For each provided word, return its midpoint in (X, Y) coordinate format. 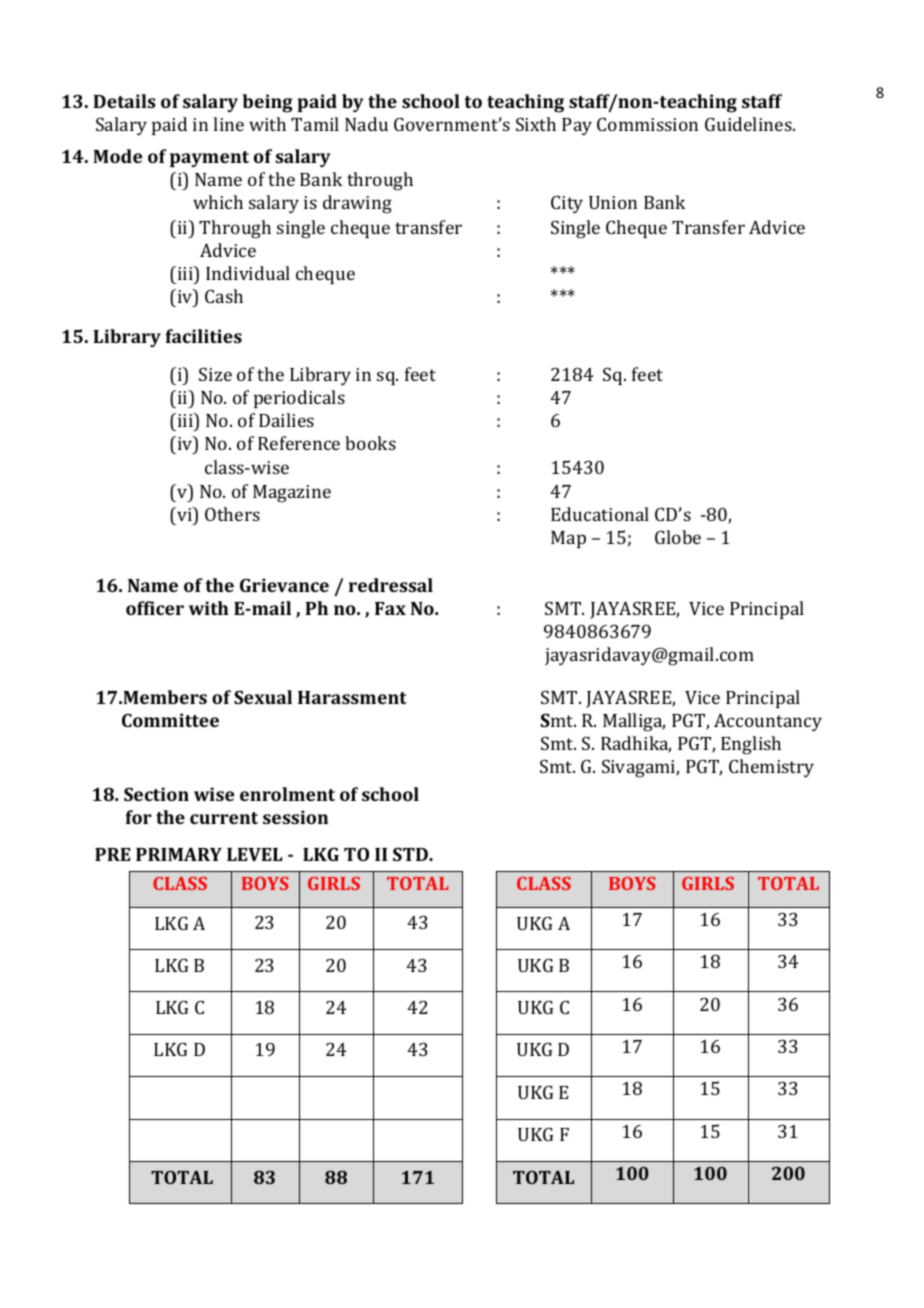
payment (209, 159)
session (295, 817)
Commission (647, 124)
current (224, 818)
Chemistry (771, 768)
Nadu (366, 124)
